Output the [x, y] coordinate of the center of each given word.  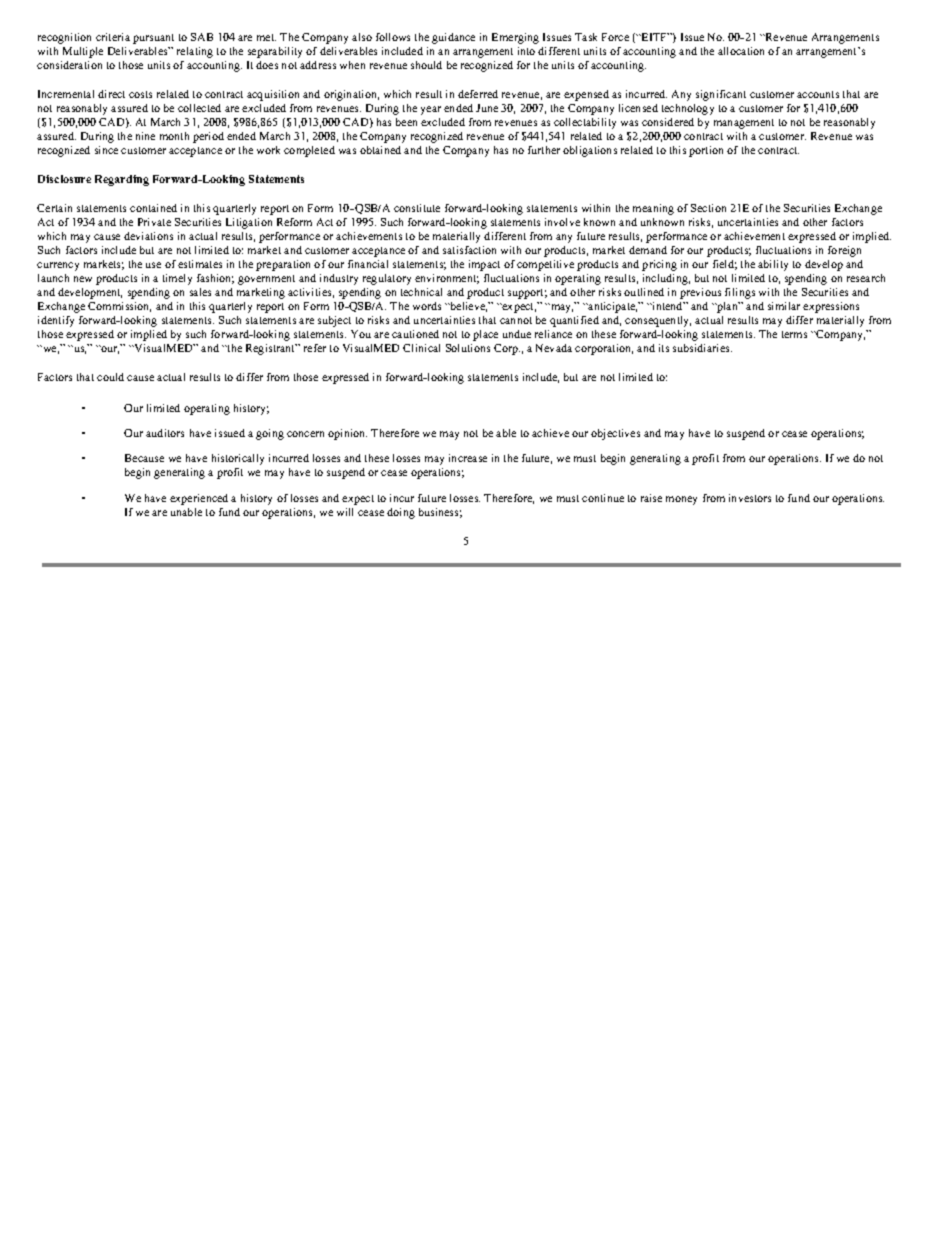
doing [401, 513]
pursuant [153, 39]
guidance [453, 38]
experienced [199, 499]
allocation [741, 51]
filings [740, 293]
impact [484, 265]
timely [177, 279]
